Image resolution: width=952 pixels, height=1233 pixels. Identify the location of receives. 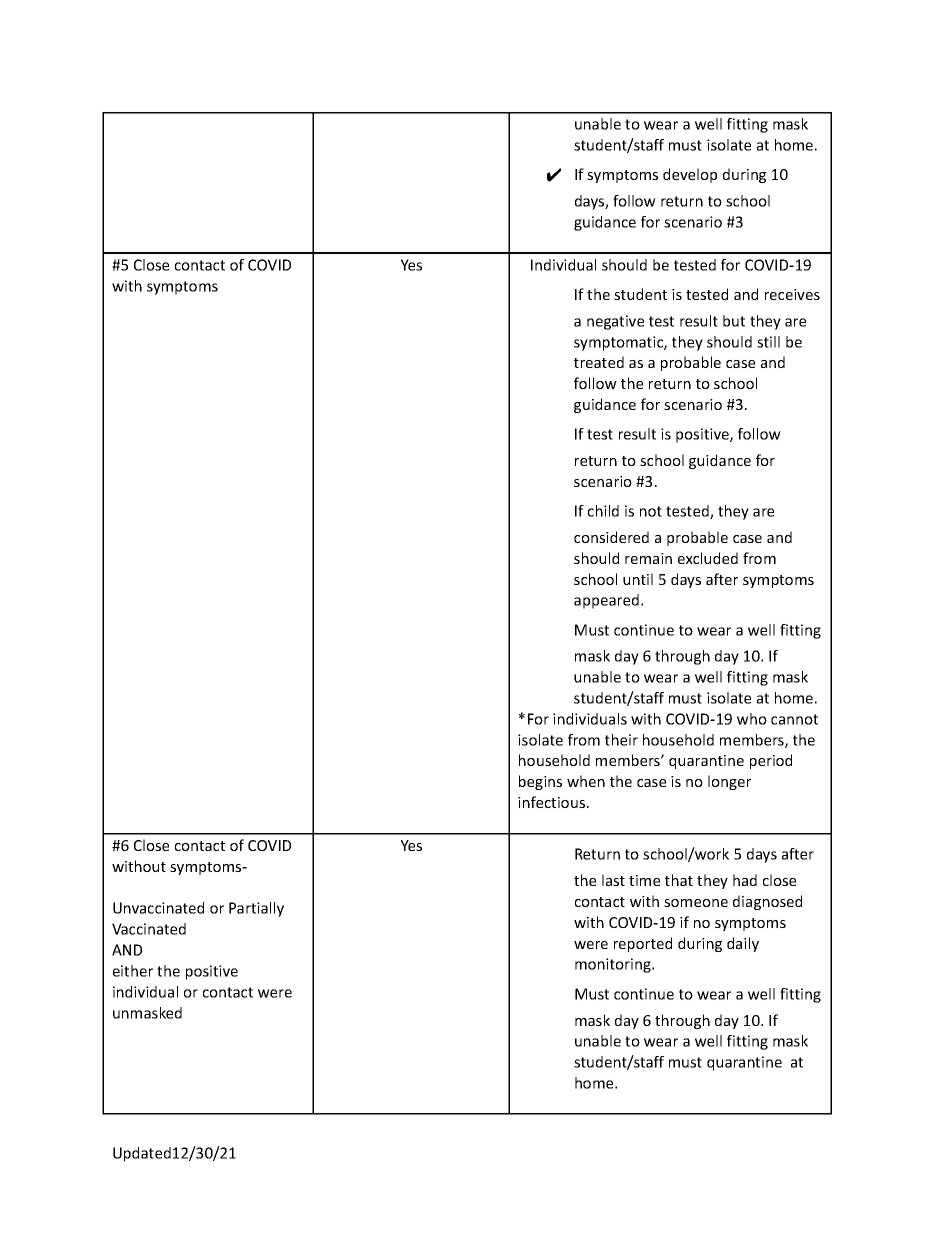
(792, 294).
